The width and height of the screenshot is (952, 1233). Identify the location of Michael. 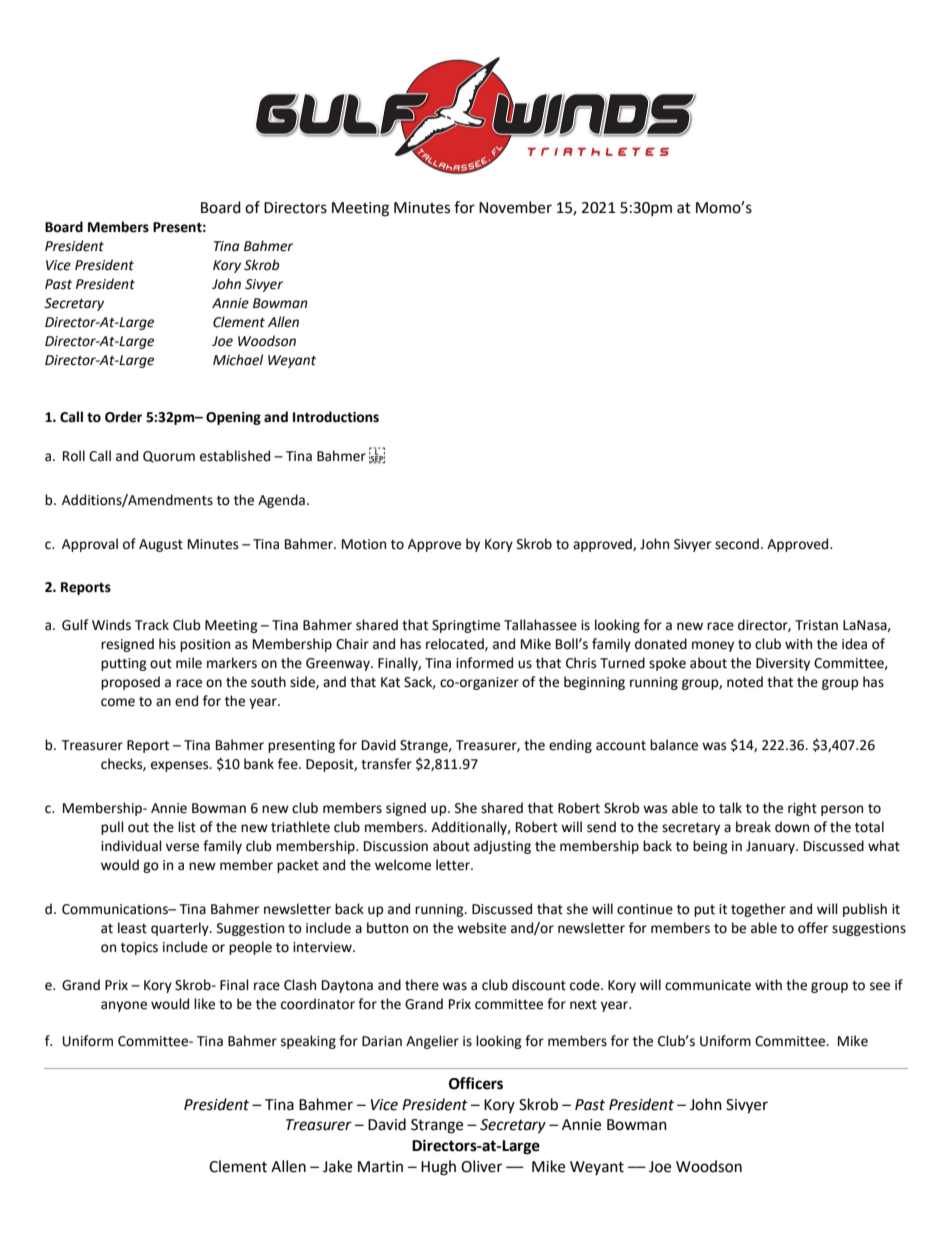
(238, 360).
